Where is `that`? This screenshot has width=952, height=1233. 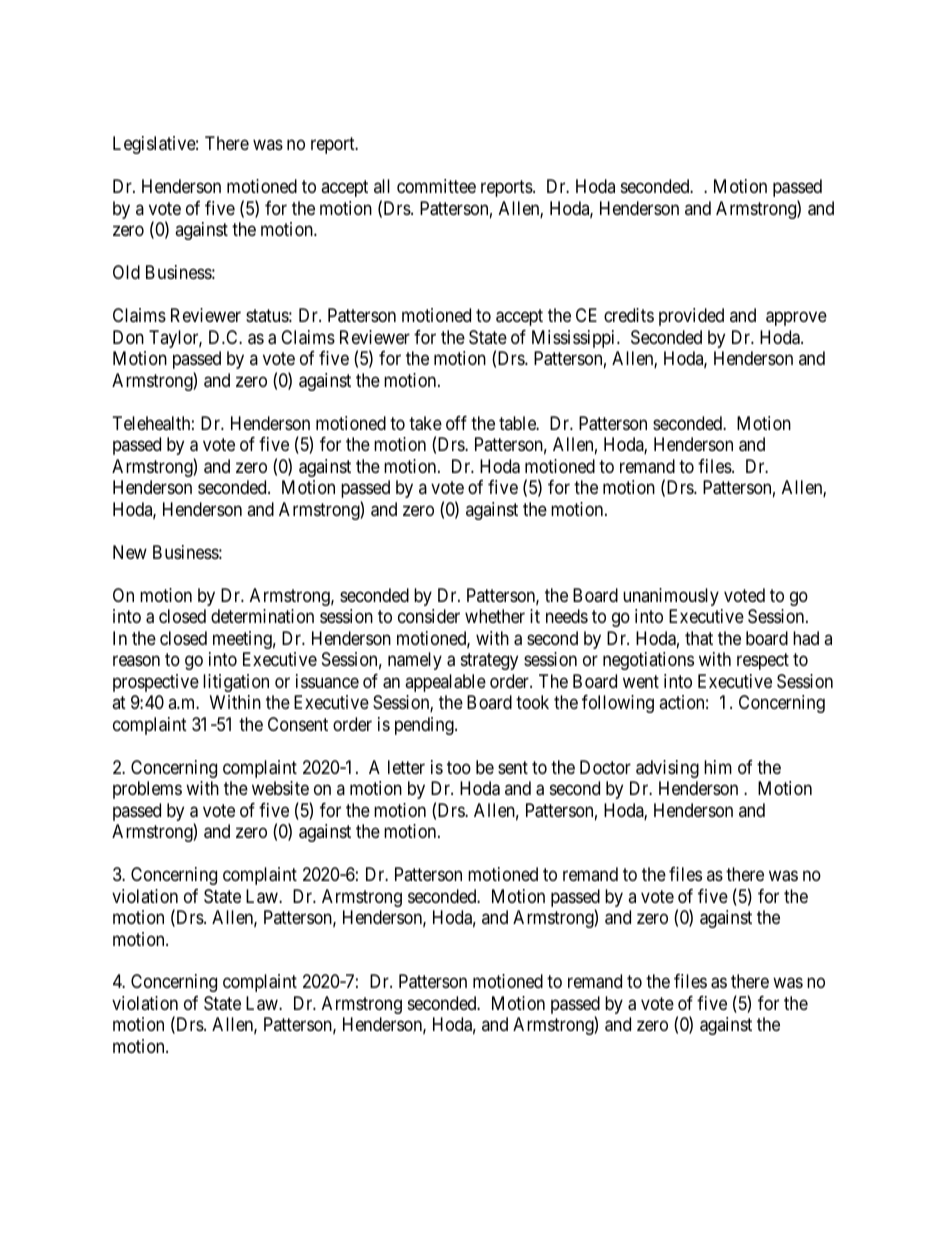
that is located at coordinates (699, 638).
